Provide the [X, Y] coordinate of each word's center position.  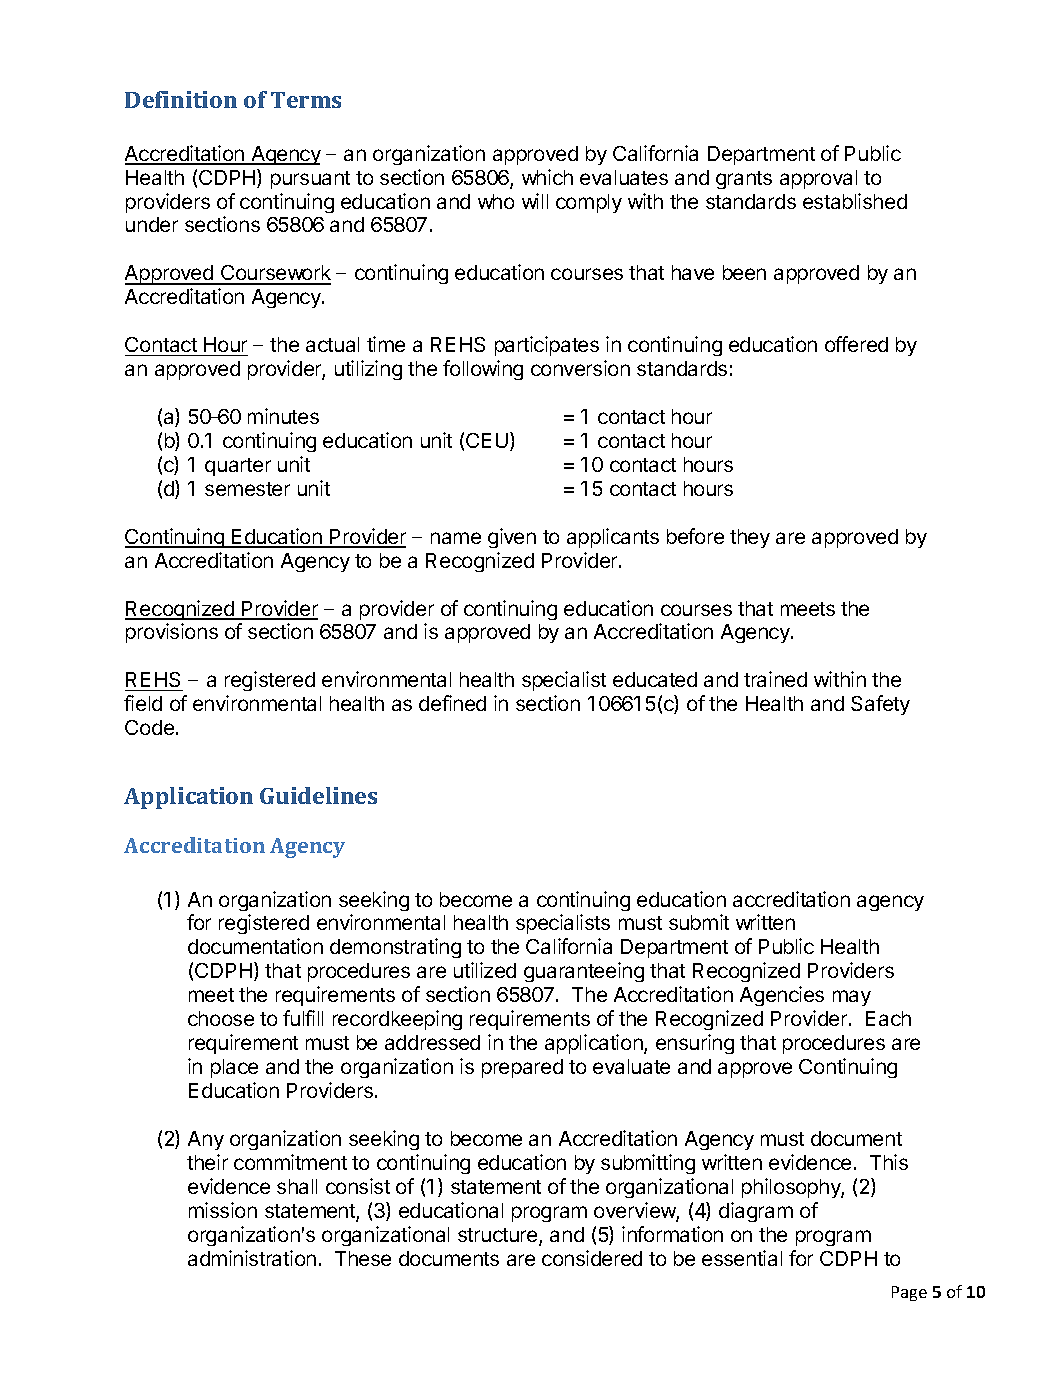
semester [247, 489]
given [512, 538]
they [750, 538]
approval [818, 179]
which [547, 177]
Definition [181, 99]
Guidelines [318, 795]
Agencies [782, 996]
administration [252, 1258]
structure [499, 1236]
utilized [485, 970]
